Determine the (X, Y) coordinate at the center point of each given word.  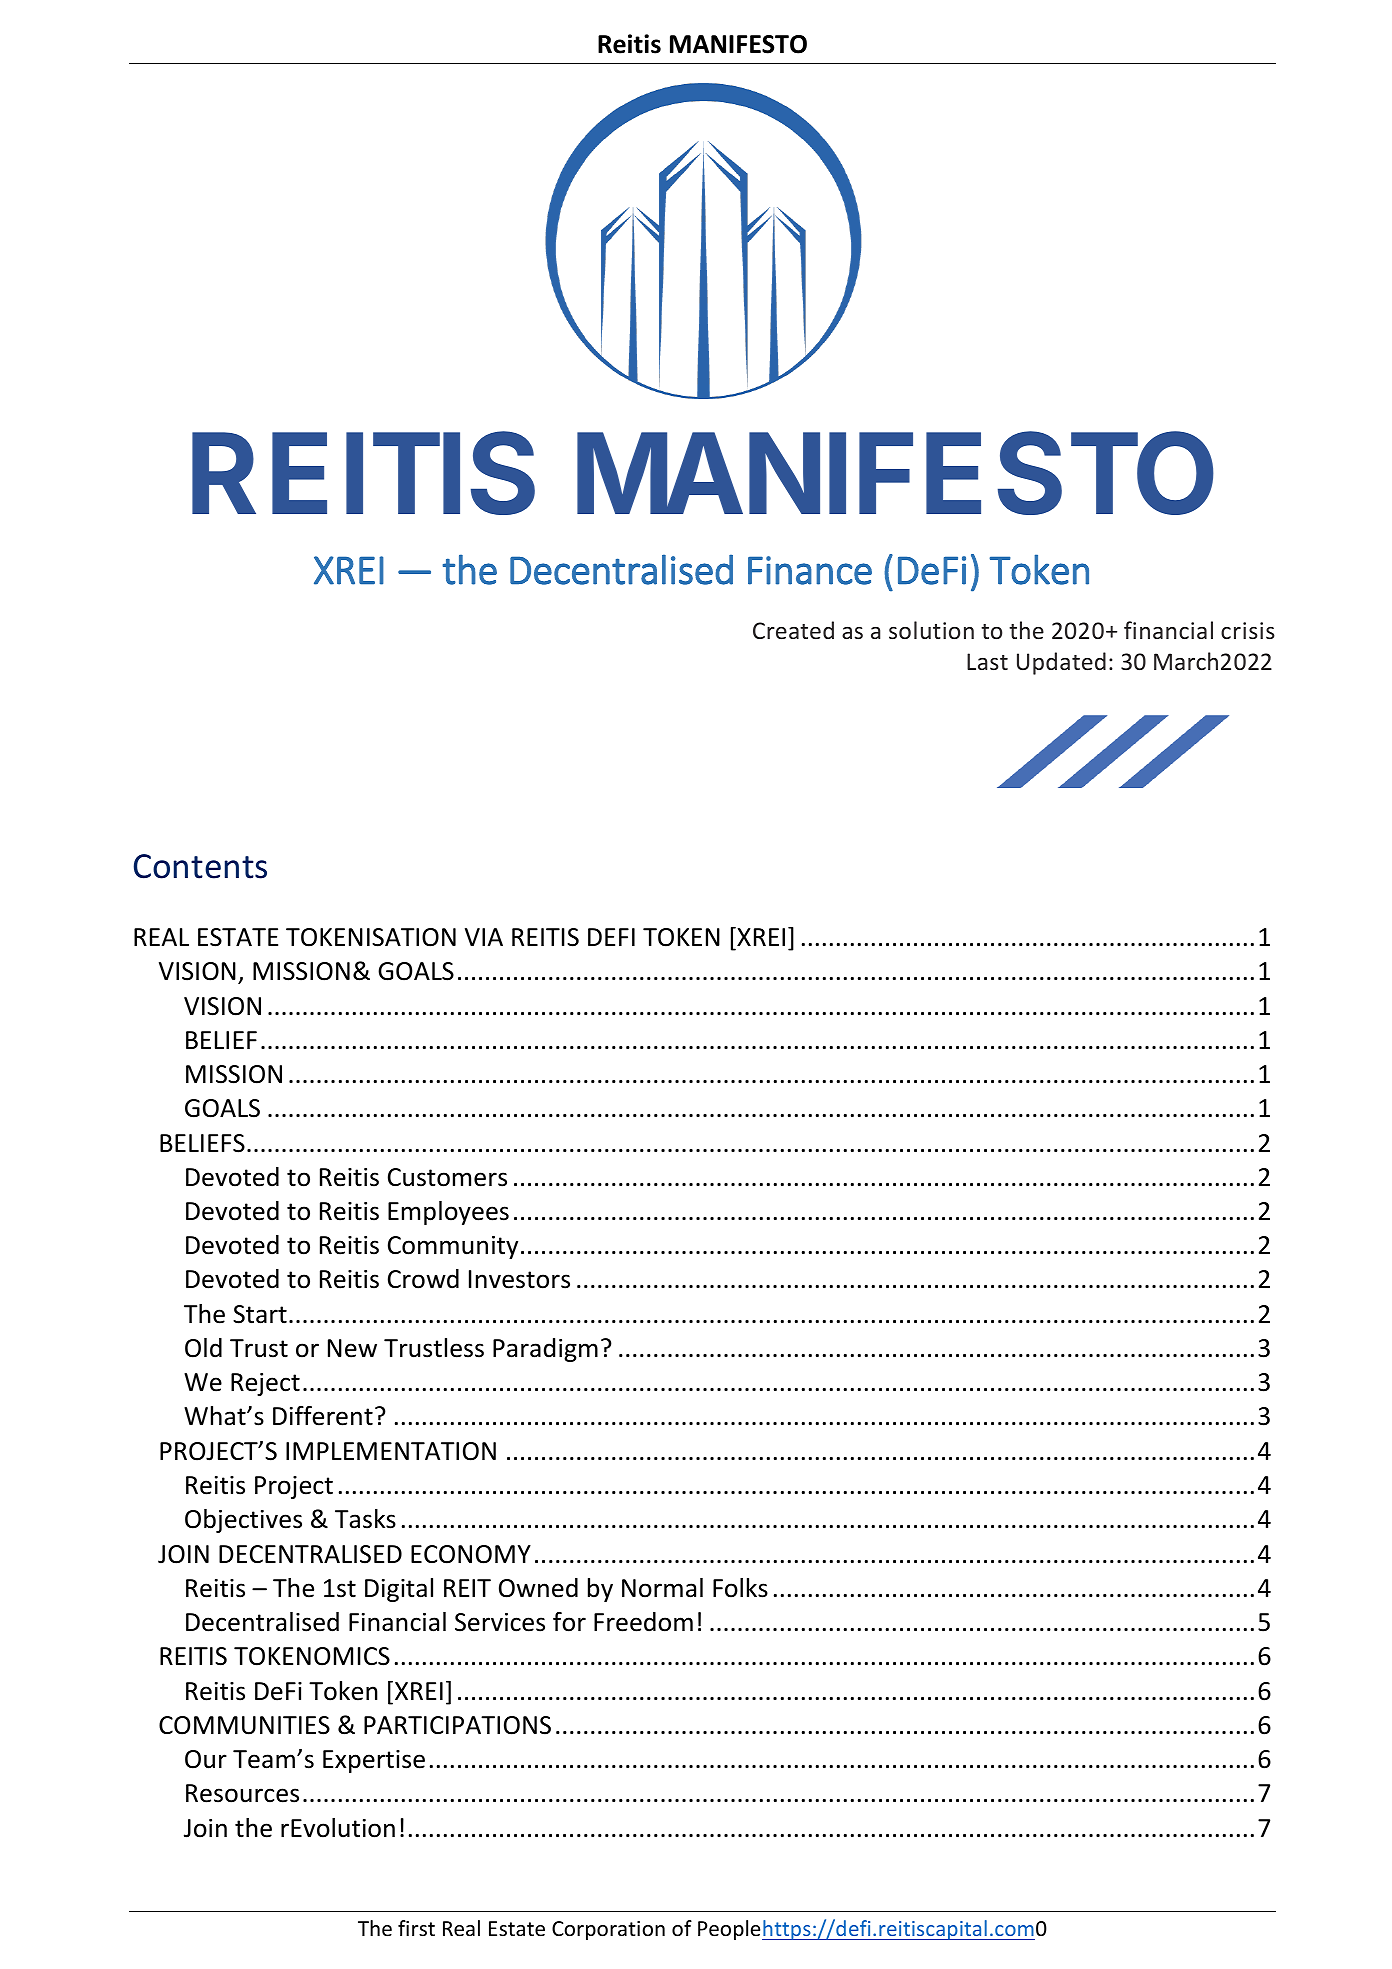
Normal (662, 1588)
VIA (484, 937)
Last (987, 661)
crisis (1248, 630)
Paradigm (545, 1350)
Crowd (423, 1279)
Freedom (643, 1622)
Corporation (608, 1930)
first (416, 1928)
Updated (1061, 663)
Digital (399, 1590)
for (569, 1622)
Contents (200, 866)
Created (793, 630)
